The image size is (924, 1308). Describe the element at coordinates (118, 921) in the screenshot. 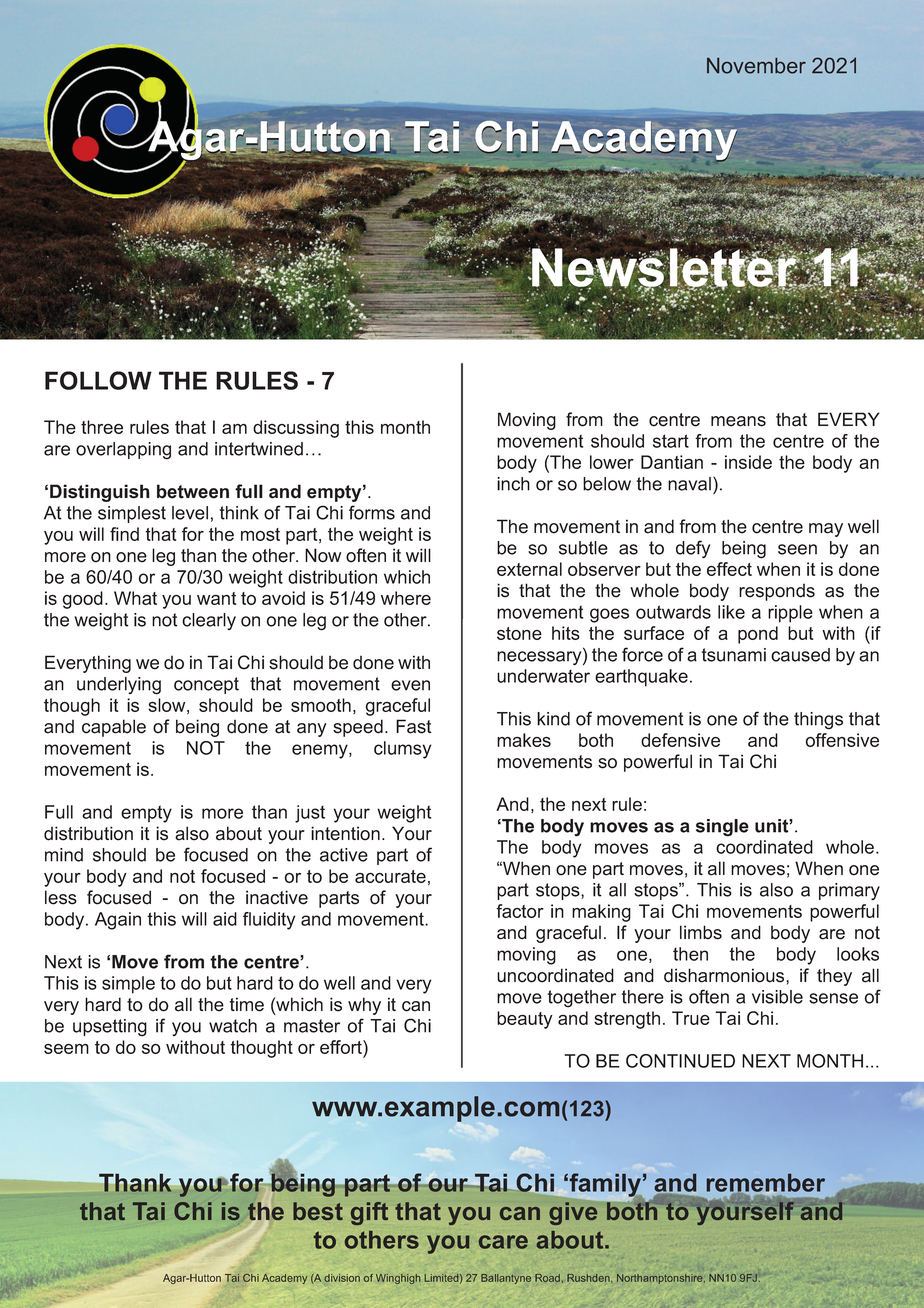

I see `Again` at that location.
